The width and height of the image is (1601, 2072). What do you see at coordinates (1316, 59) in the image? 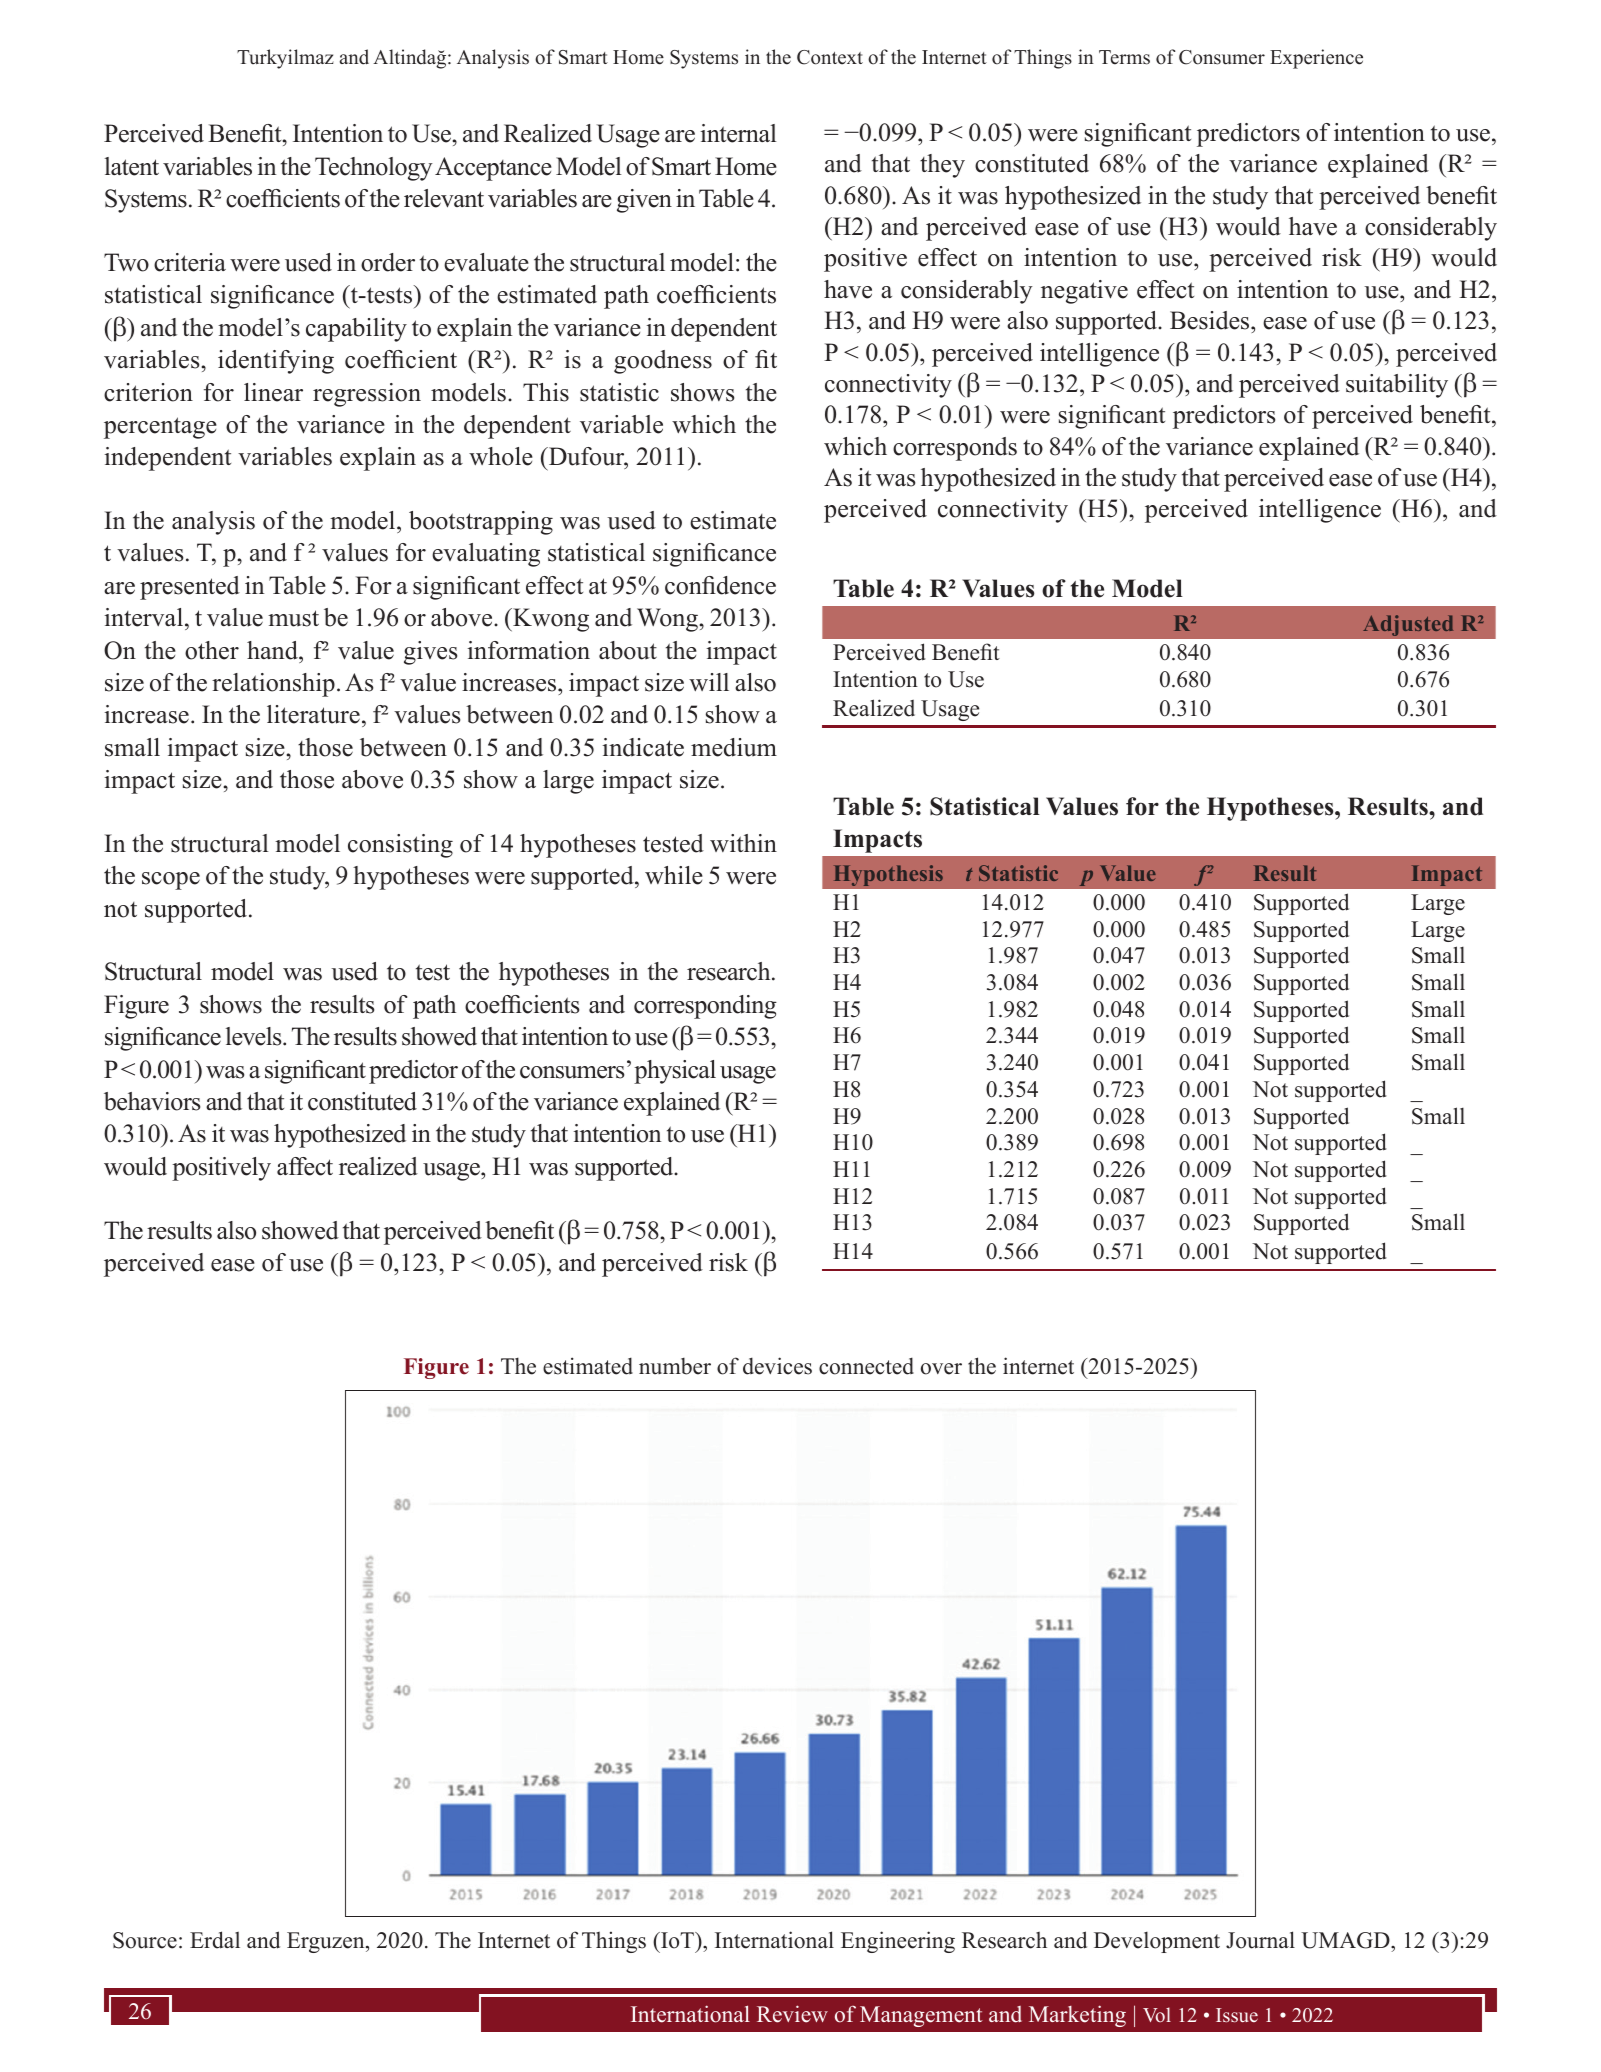
I see `Experience` at bounding box center [1316, 59].
